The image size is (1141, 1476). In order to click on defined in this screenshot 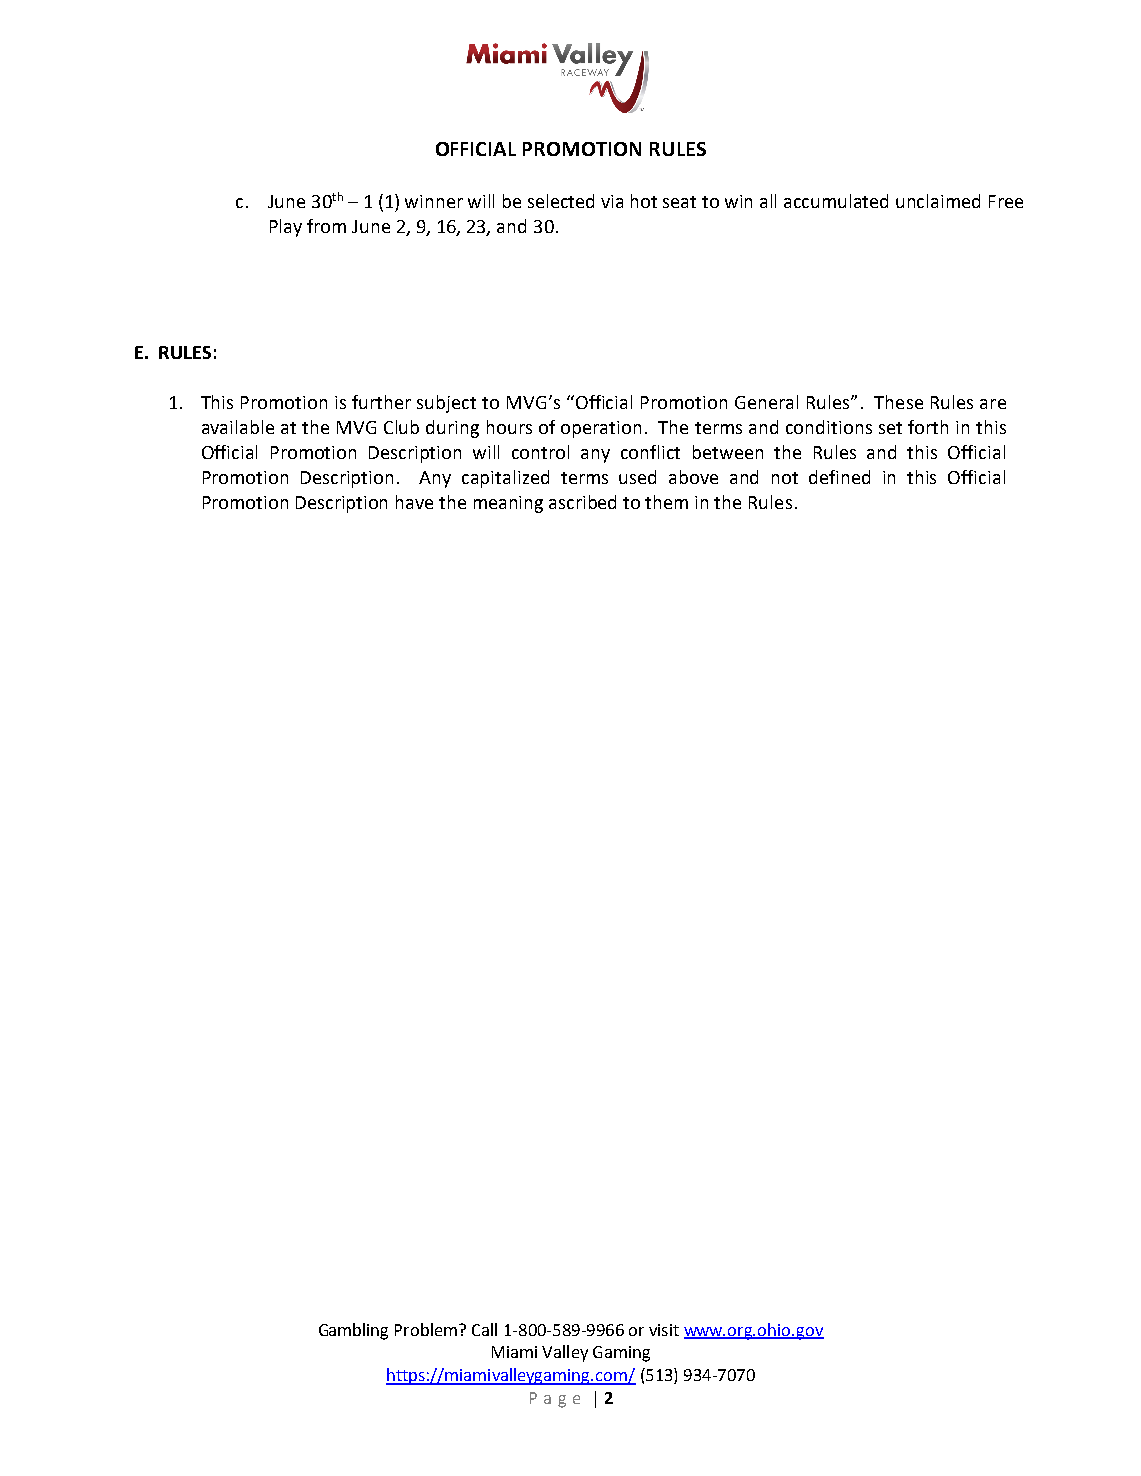, I will do `click(839, 477)`.
